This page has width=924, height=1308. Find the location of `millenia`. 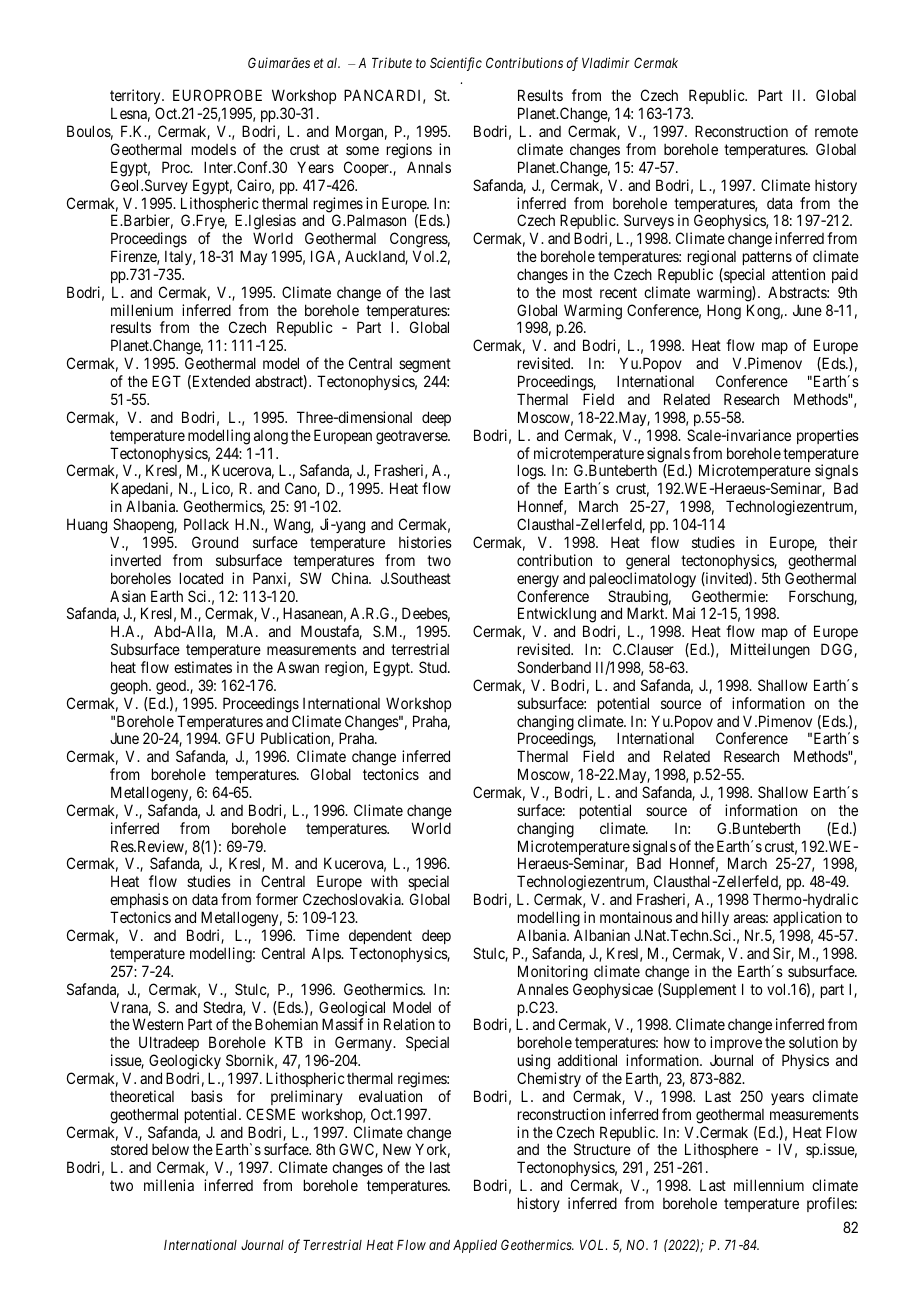

millenia is located at coordinates (169, 1185).
